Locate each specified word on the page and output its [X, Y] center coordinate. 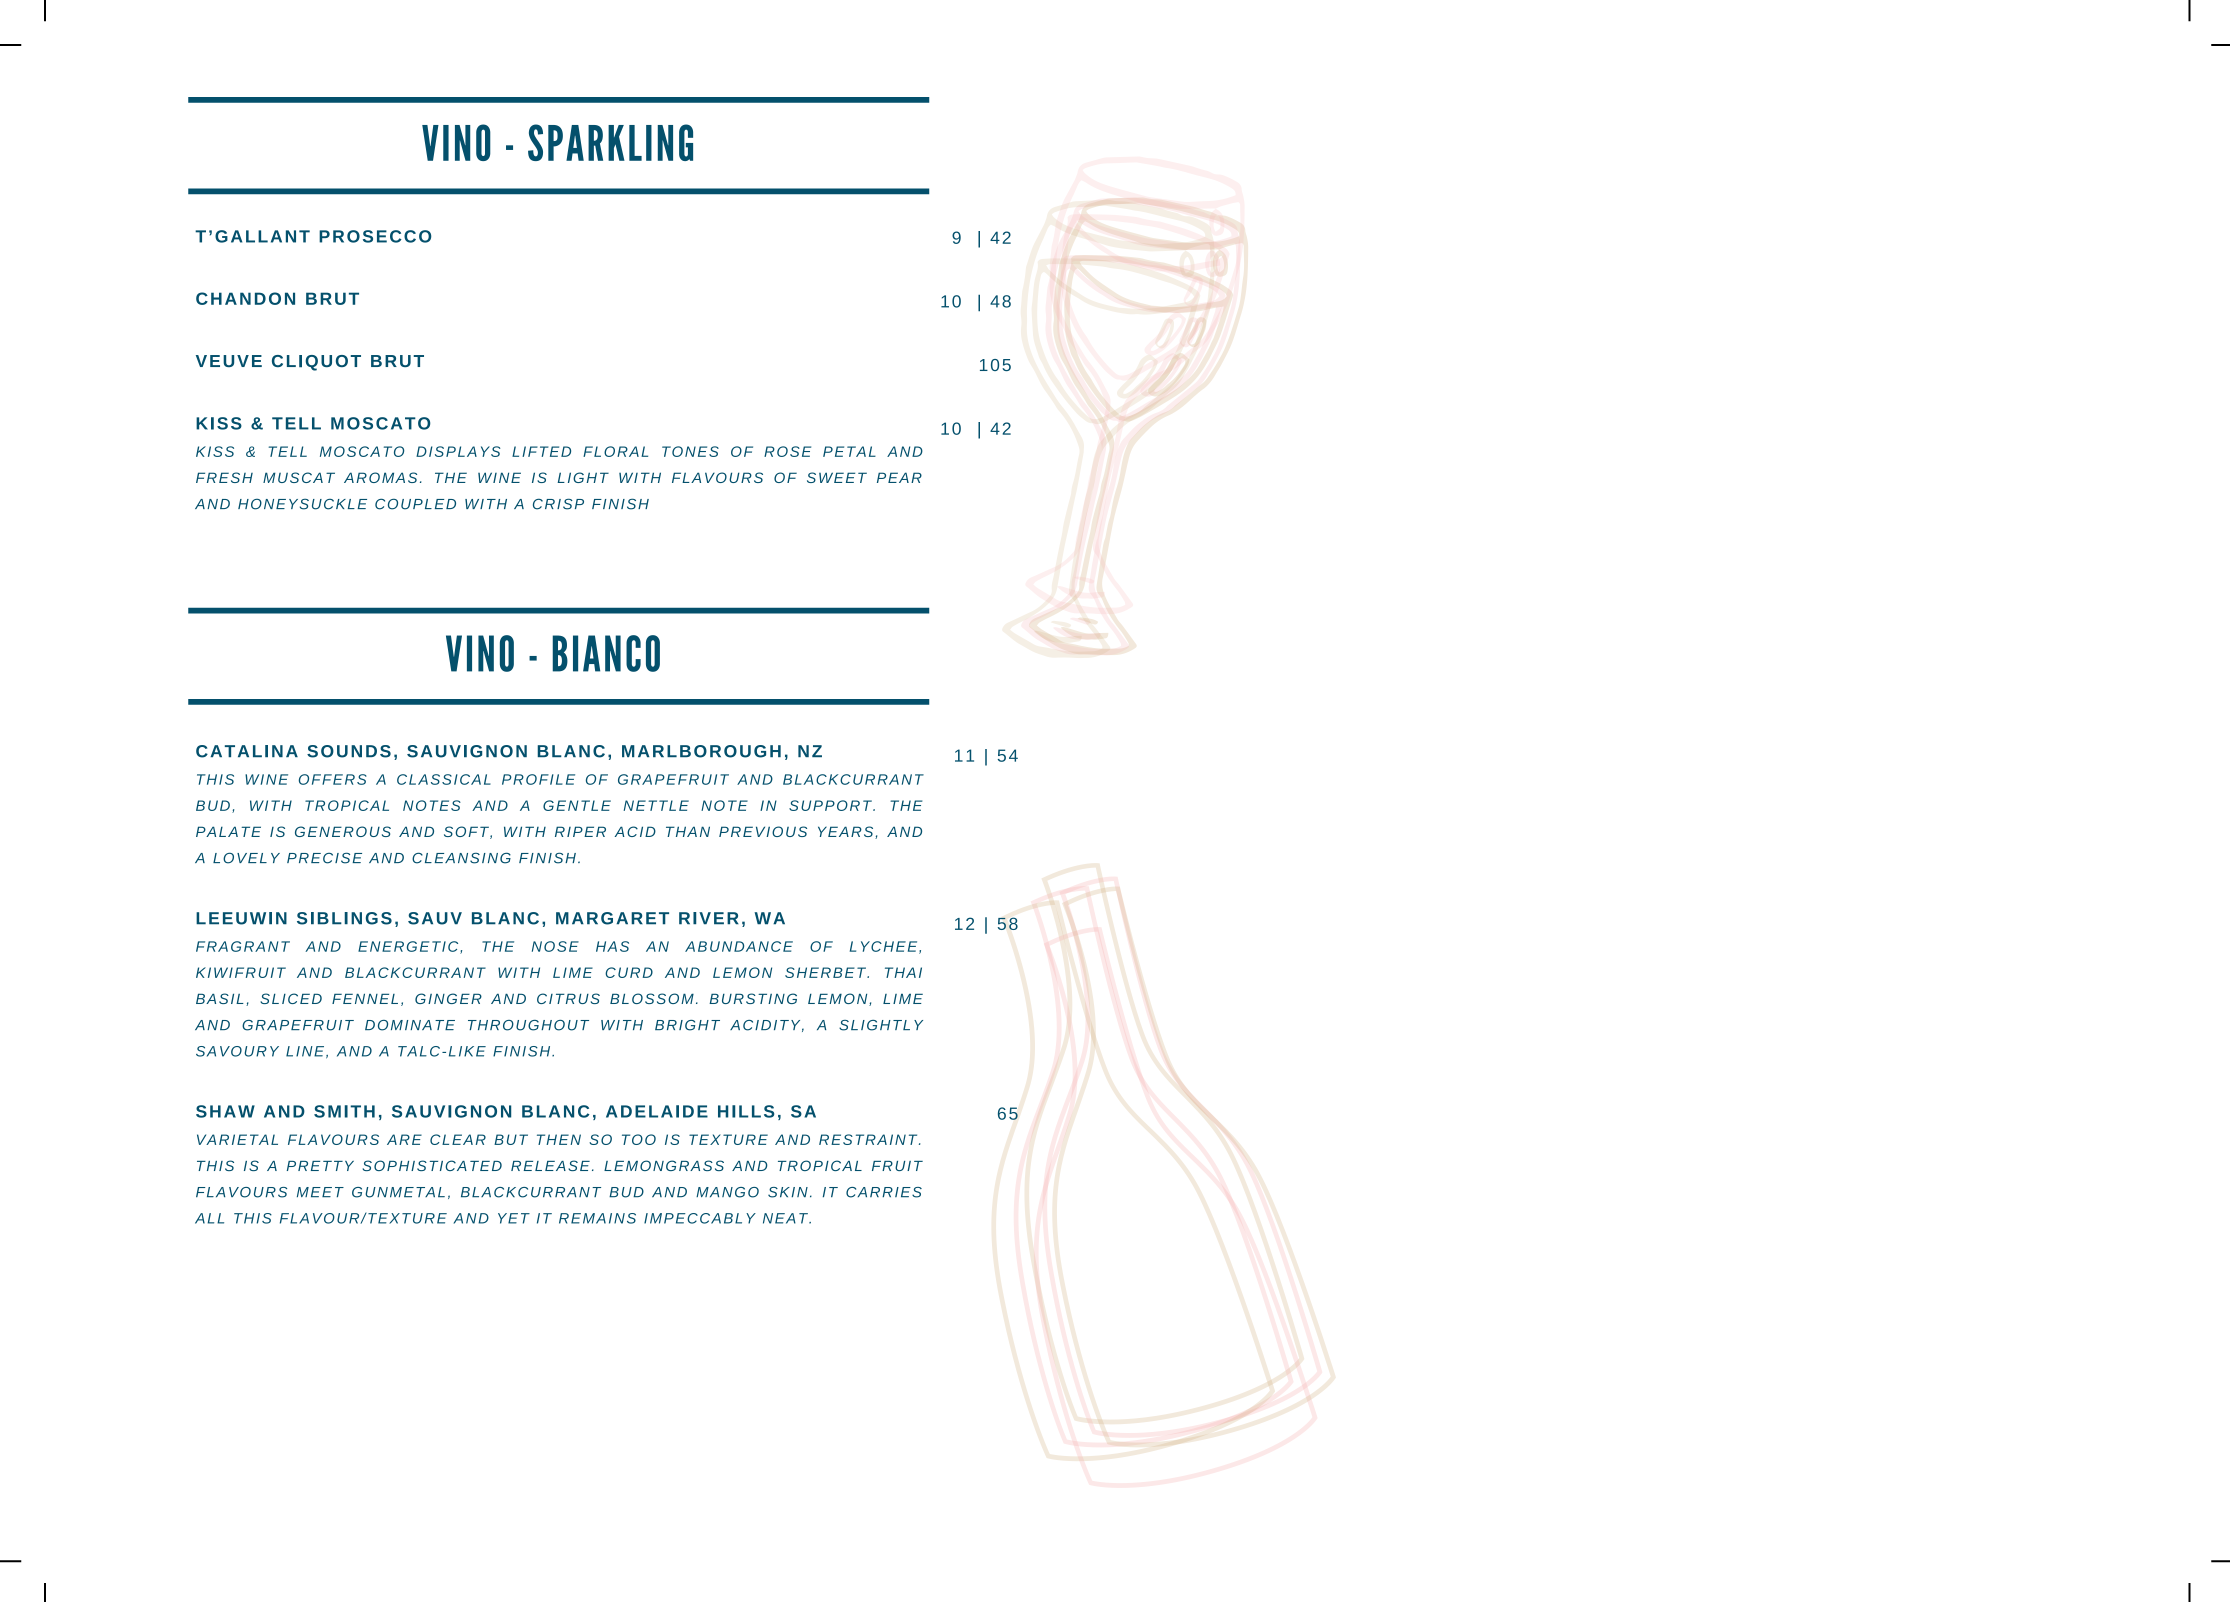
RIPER [580, 831]
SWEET [837, 477]
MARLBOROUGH [701, 751]
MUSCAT [299, 477]
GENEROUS [343, 831]
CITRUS [568, 998]
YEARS [847, 832]
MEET [320, 1192]
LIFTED [541, 451]
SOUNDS [349, 751]
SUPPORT [831, 805]
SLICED [291, 998]
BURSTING [753, 998]
